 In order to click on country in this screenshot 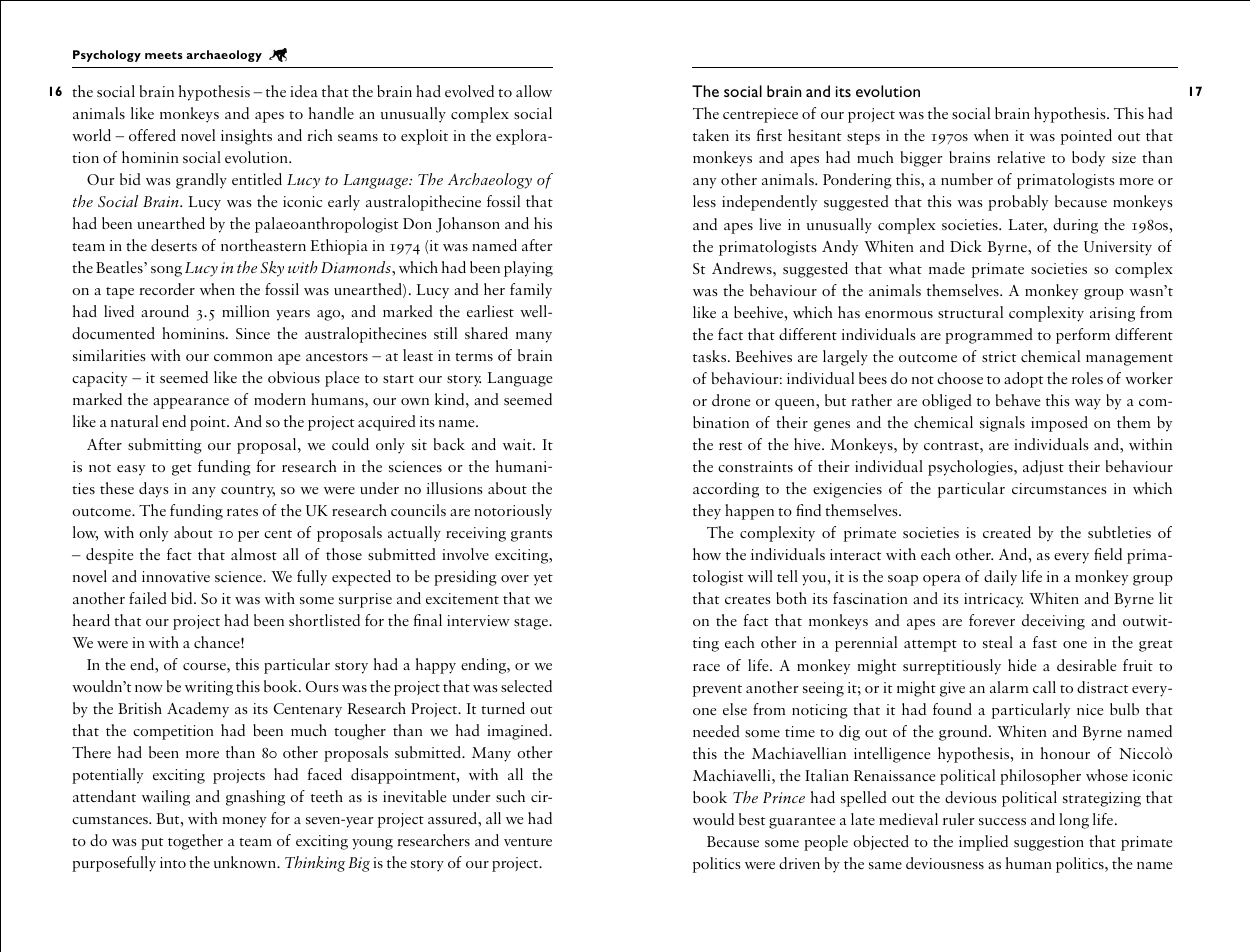, I will do `click(248, 492)`.
